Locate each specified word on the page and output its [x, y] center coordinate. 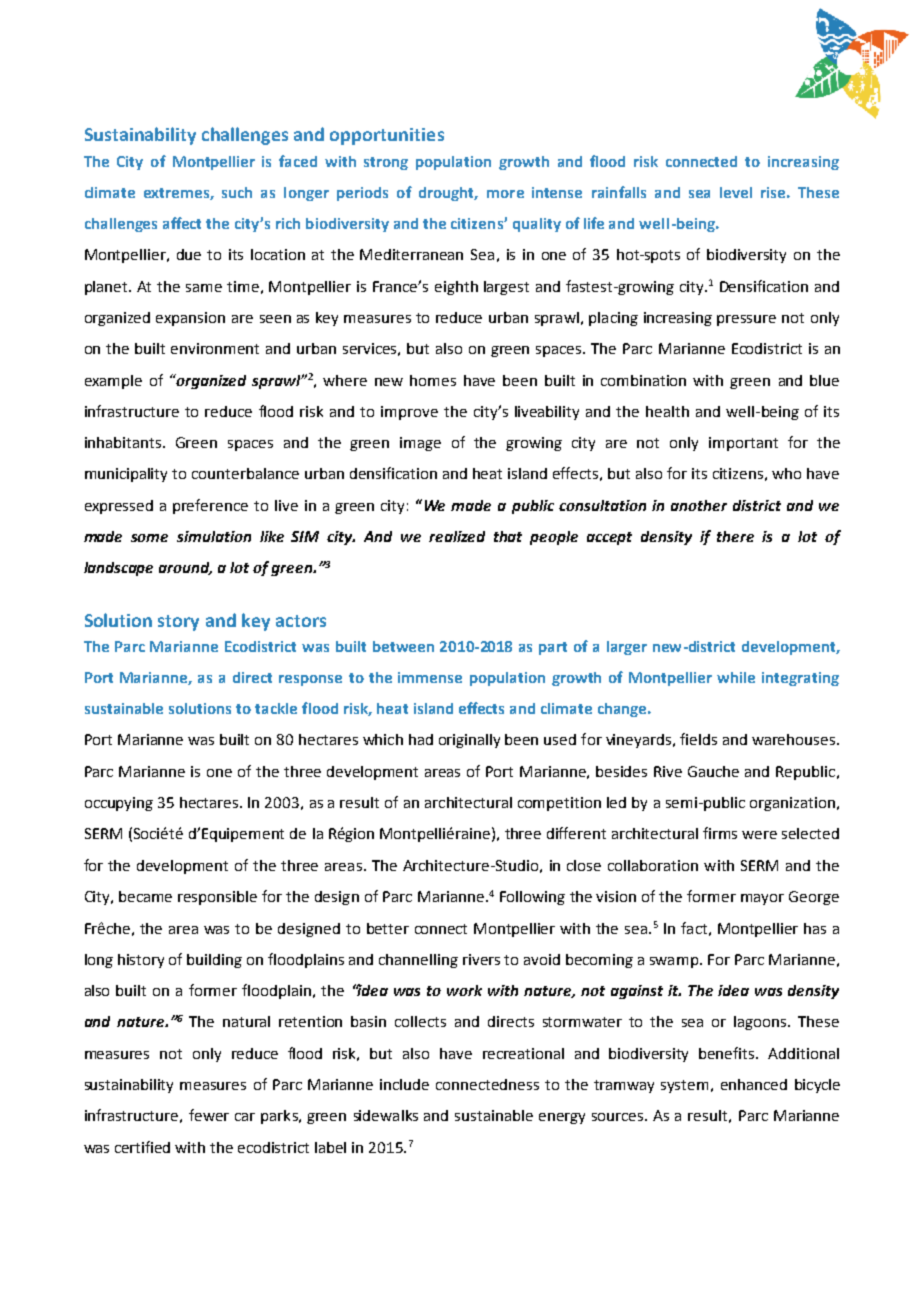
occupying [119, 804]
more [505, 194]
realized [457, 536]
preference [210, 506]
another [699, 505]
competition [559, 804]
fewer [209, 1115]
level [736, 192]
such [237, 192]
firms [720, 833]
